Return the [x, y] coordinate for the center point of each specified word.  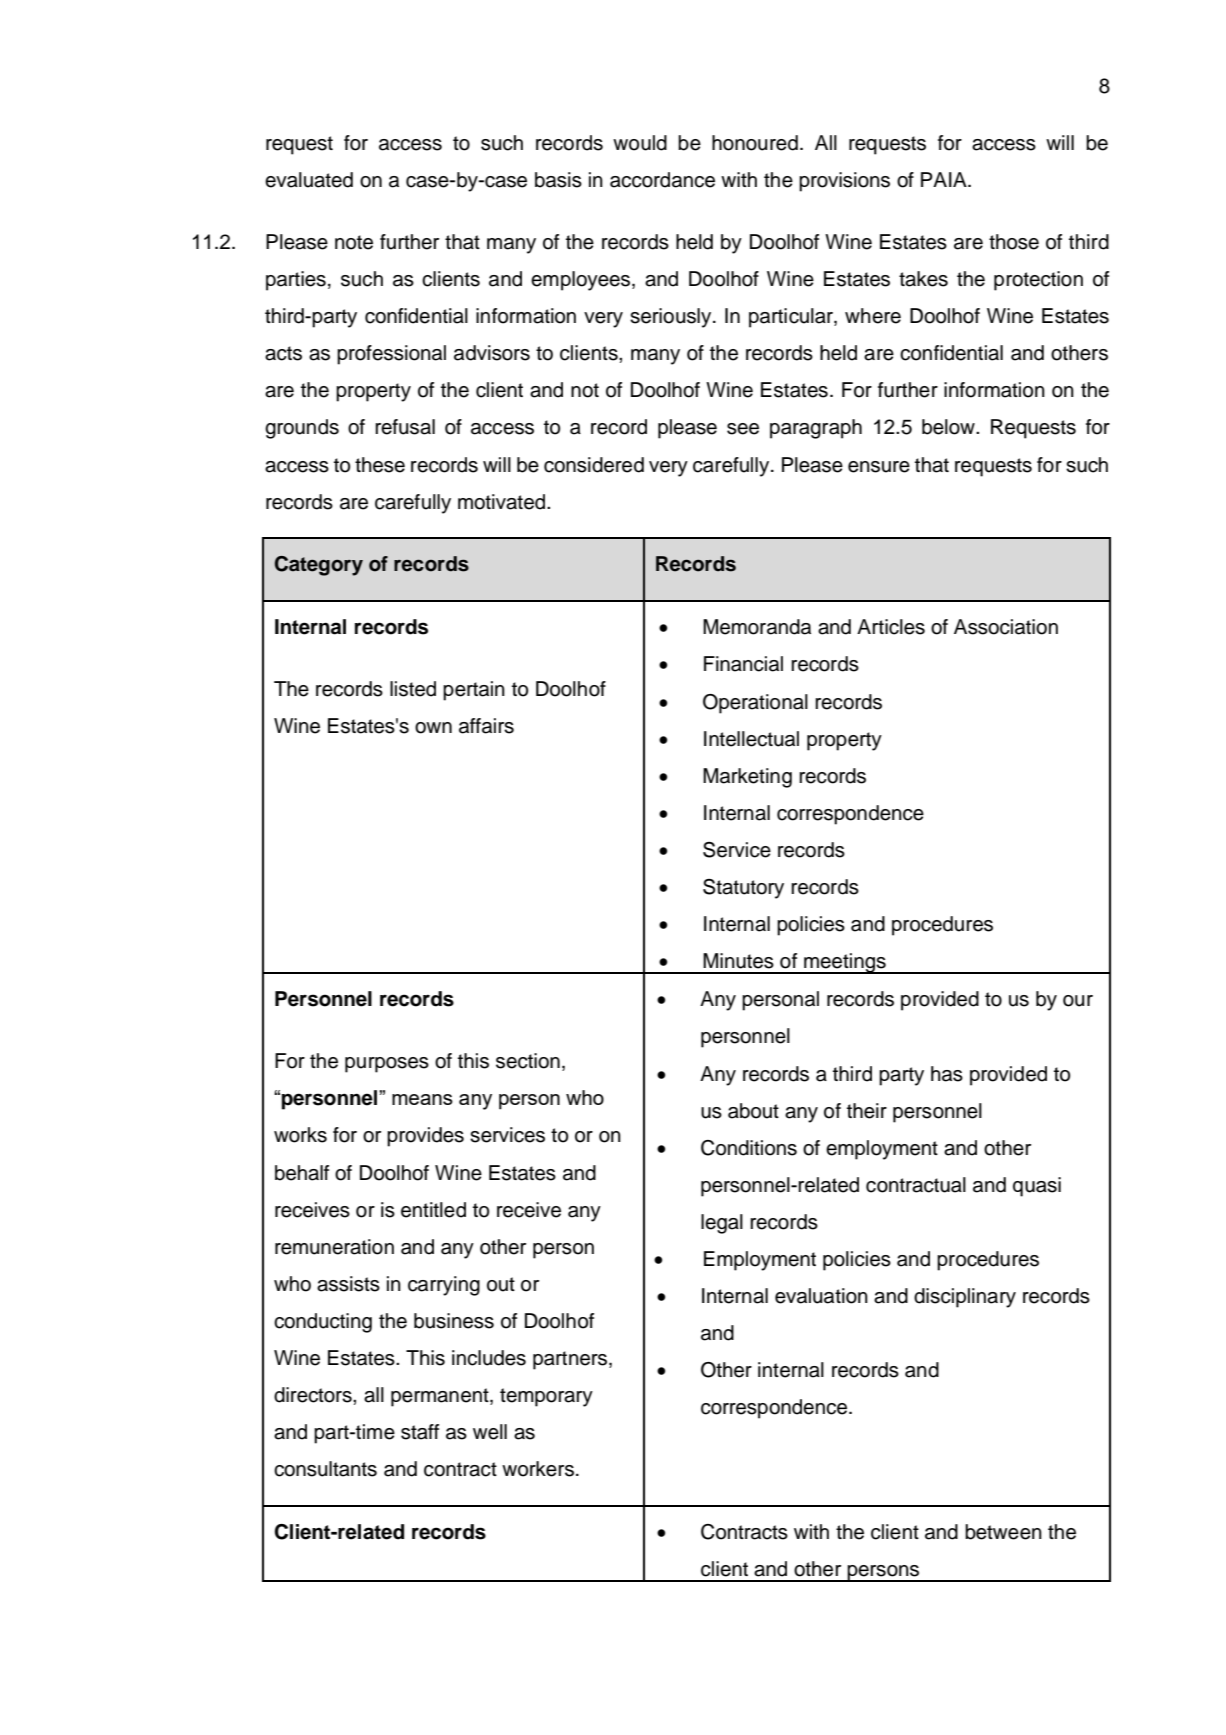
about [753, 1111]
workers [538, 1469]
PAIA [945, 179]
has [947, 1074]
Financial [743, 664]
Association [1006, 627]
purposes [387, 1065]
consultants [325, 1469]
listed [413, 689]
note [354, 242]
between [1003, 1532]
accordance [662, 180]
